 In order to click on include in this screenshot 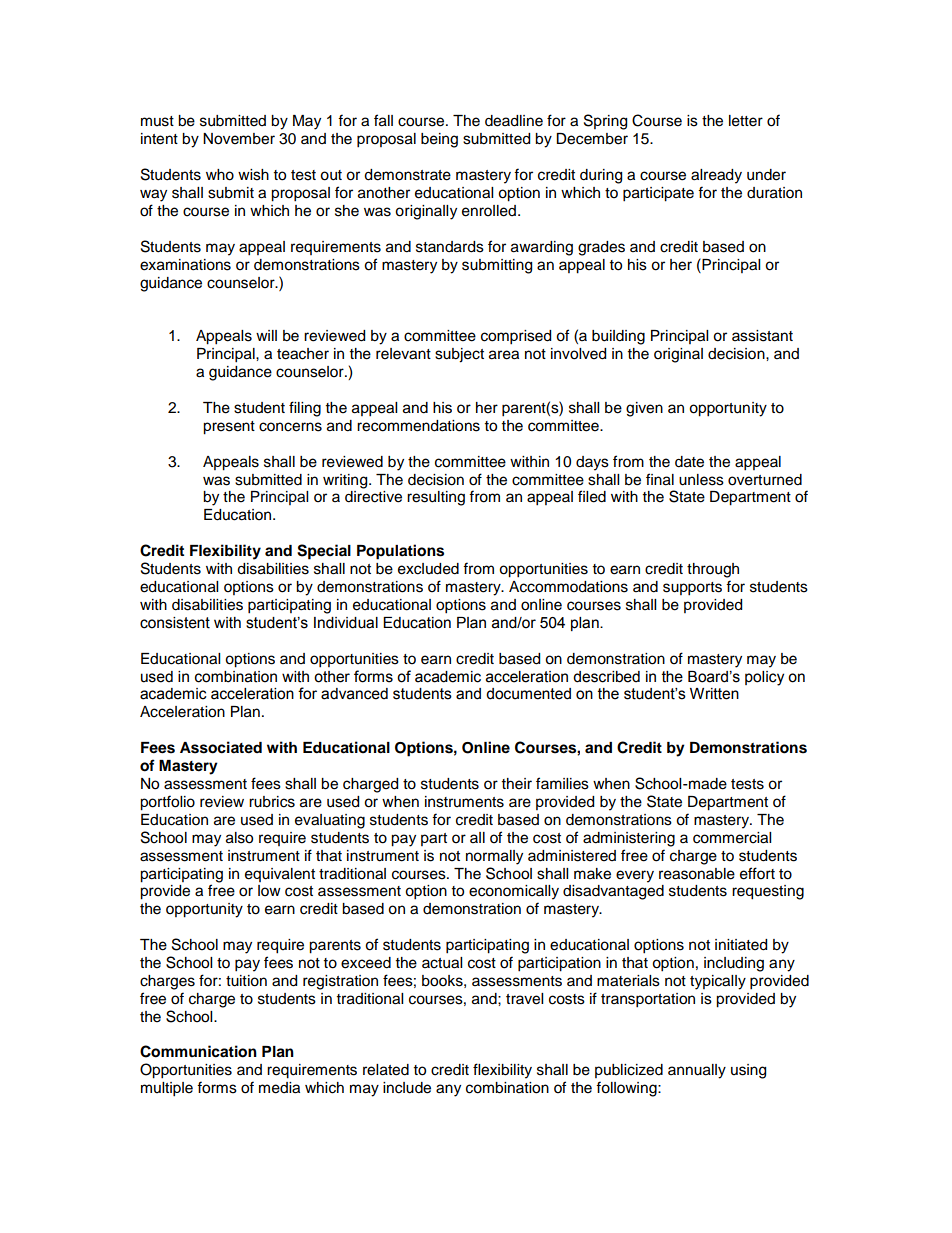, I will do `click(407, 1088)`.
